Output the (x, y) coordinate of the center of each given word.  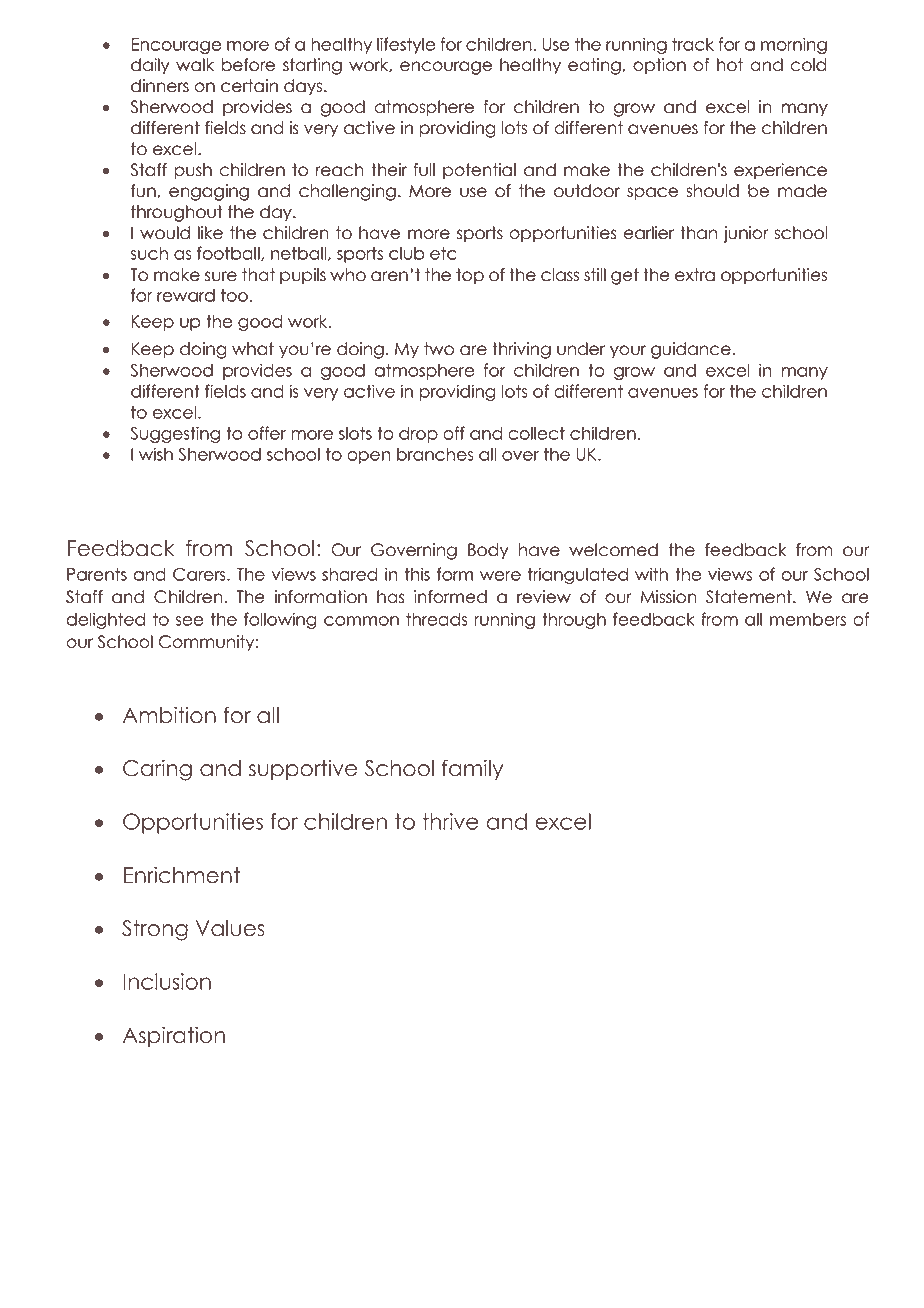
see (190, 621)
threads (437, 619)
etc (443, 253)
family (472, 769)
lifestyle (406, 45)
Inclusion (167, 981)
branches (435, 454)
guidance (691, 350)
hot (730, 65)
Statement (750, 597)
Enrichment (182, 875)
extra (695, 275)
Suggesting (175, 434)
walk (195, 65)
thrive (450, 821)
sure (221, 276)
